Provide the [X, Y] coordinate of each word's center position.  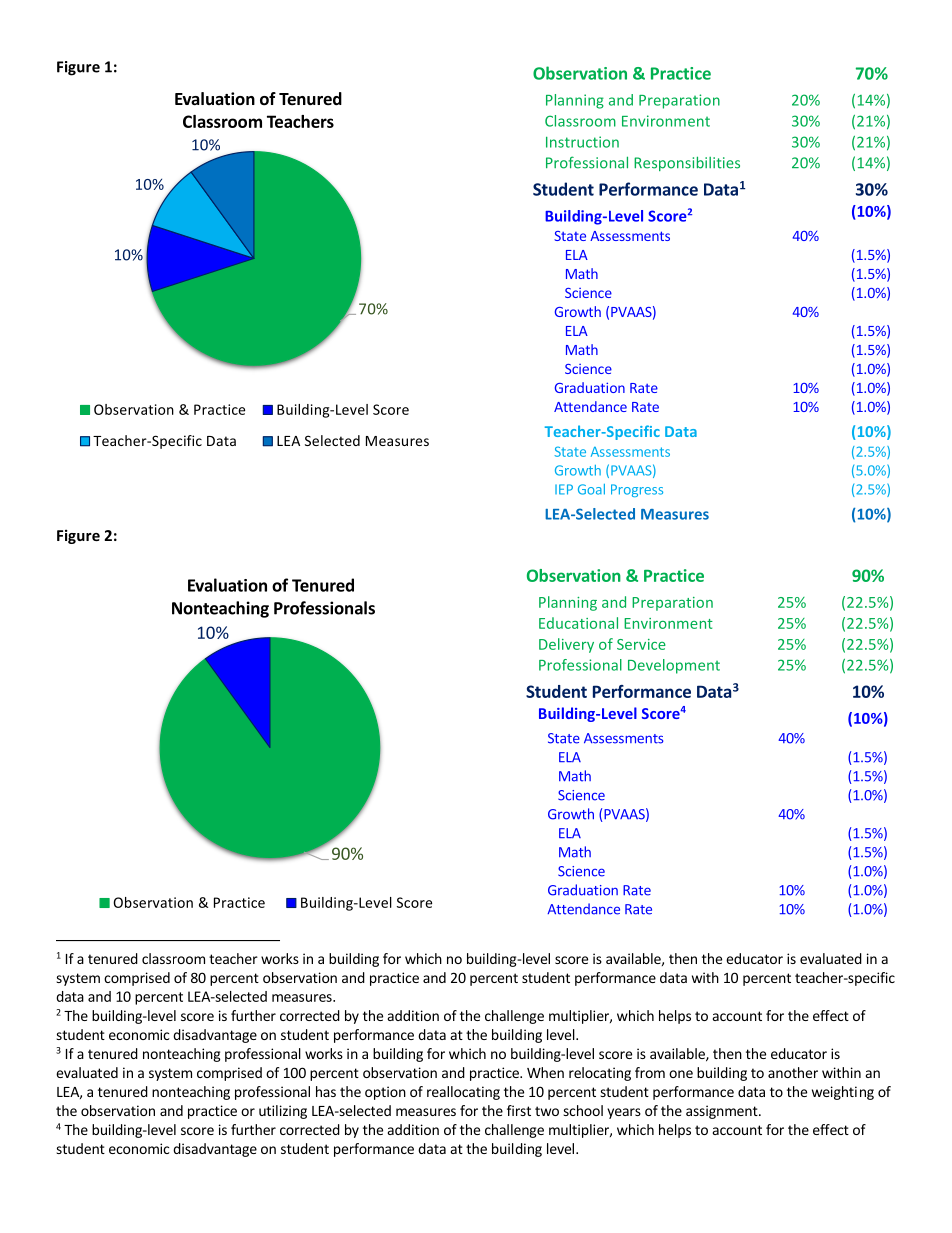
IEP [564, 489]
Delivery [566, 645]
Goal [591, 489]
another [793, 1072]
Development [674, 666]
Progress [637, 490]
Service [641, 644]
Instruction [582, 142]
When [545, 1072]
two [547, 1111]
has [326, 1091]
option [385, 1093]
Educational [578, 623]
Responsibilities [687, 163]
